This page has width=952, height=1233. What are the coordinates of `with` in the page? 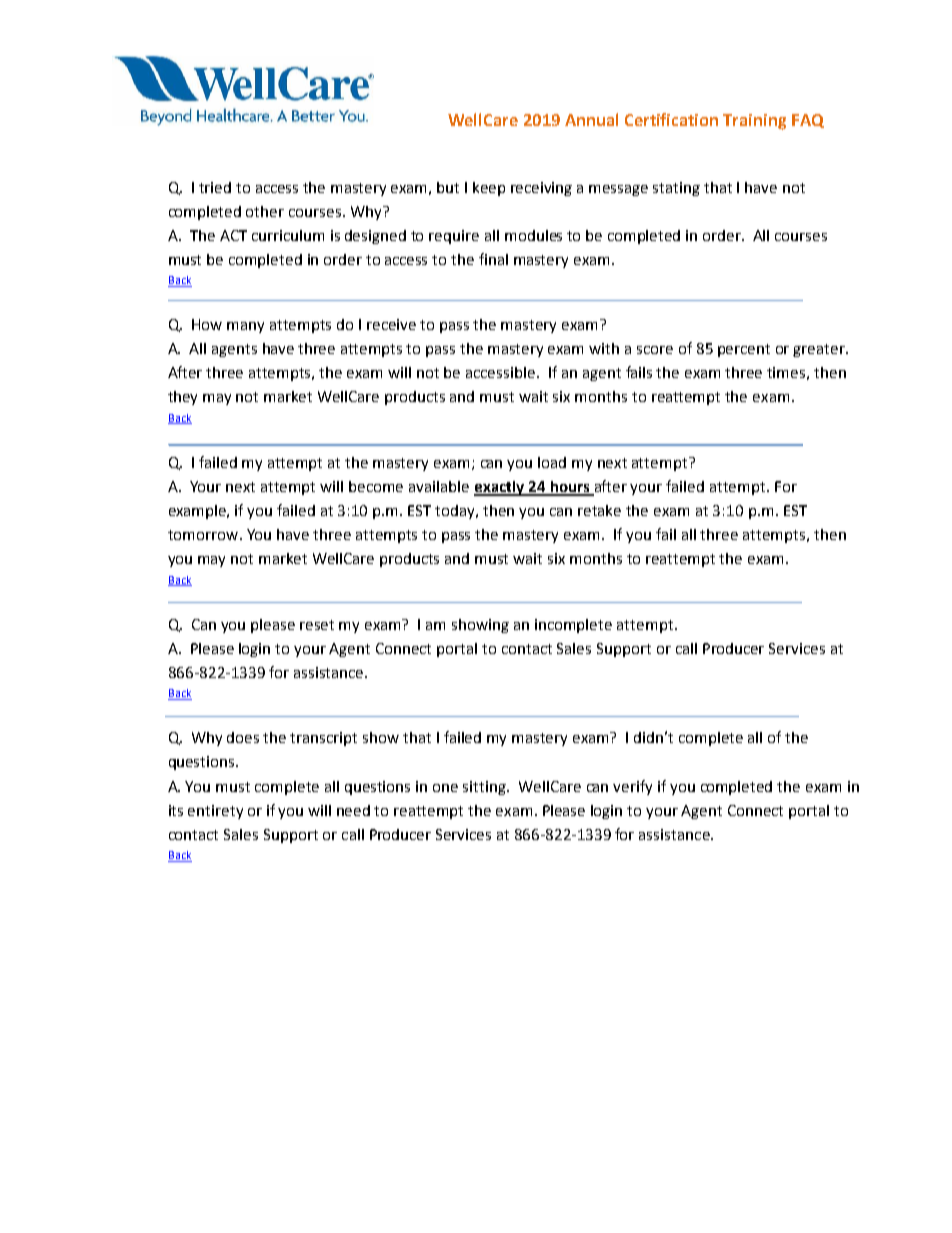 It's located at (604, 348).
